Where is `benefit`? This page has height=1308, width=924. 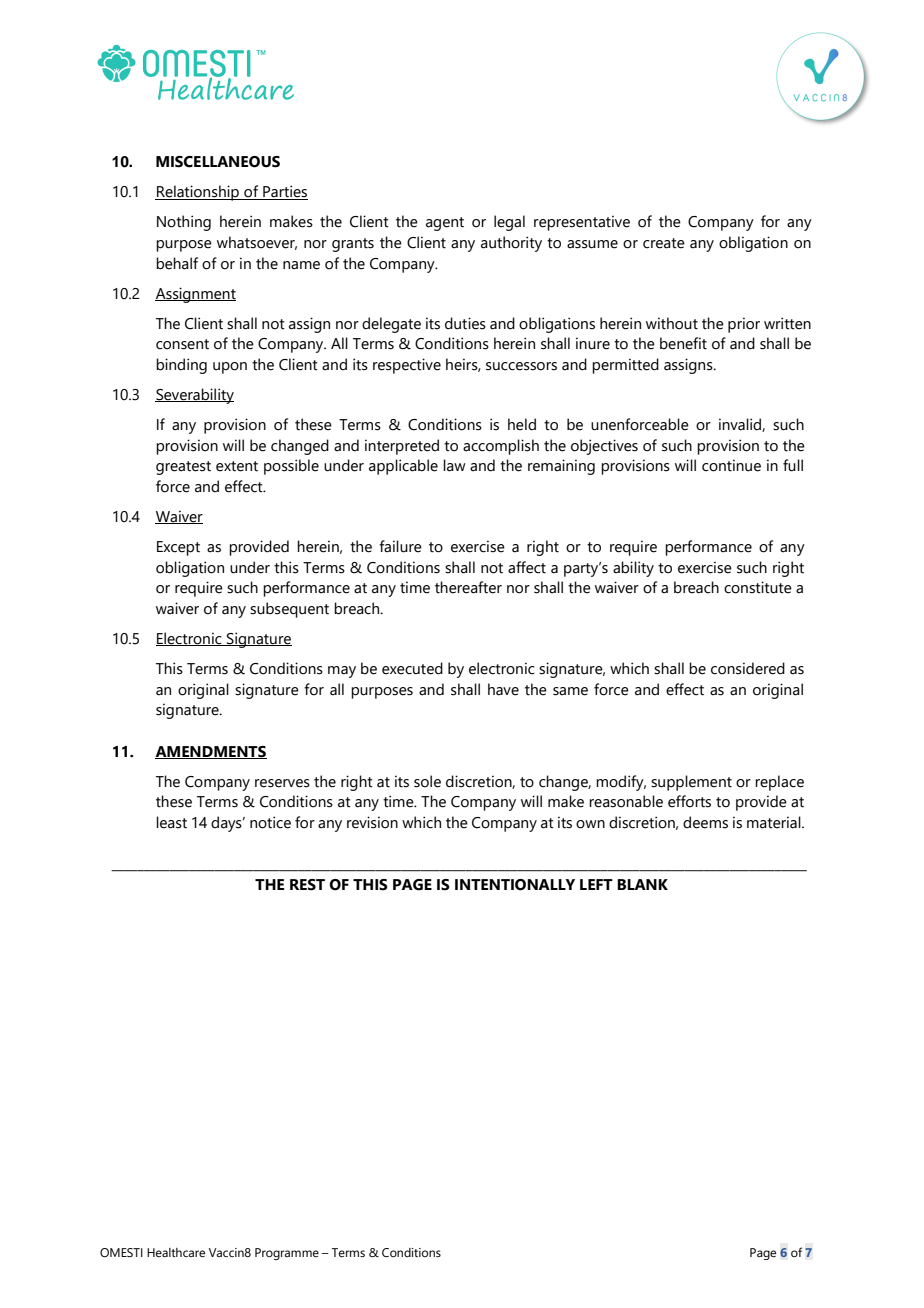
benefit is located at coordinates (683, 343).
